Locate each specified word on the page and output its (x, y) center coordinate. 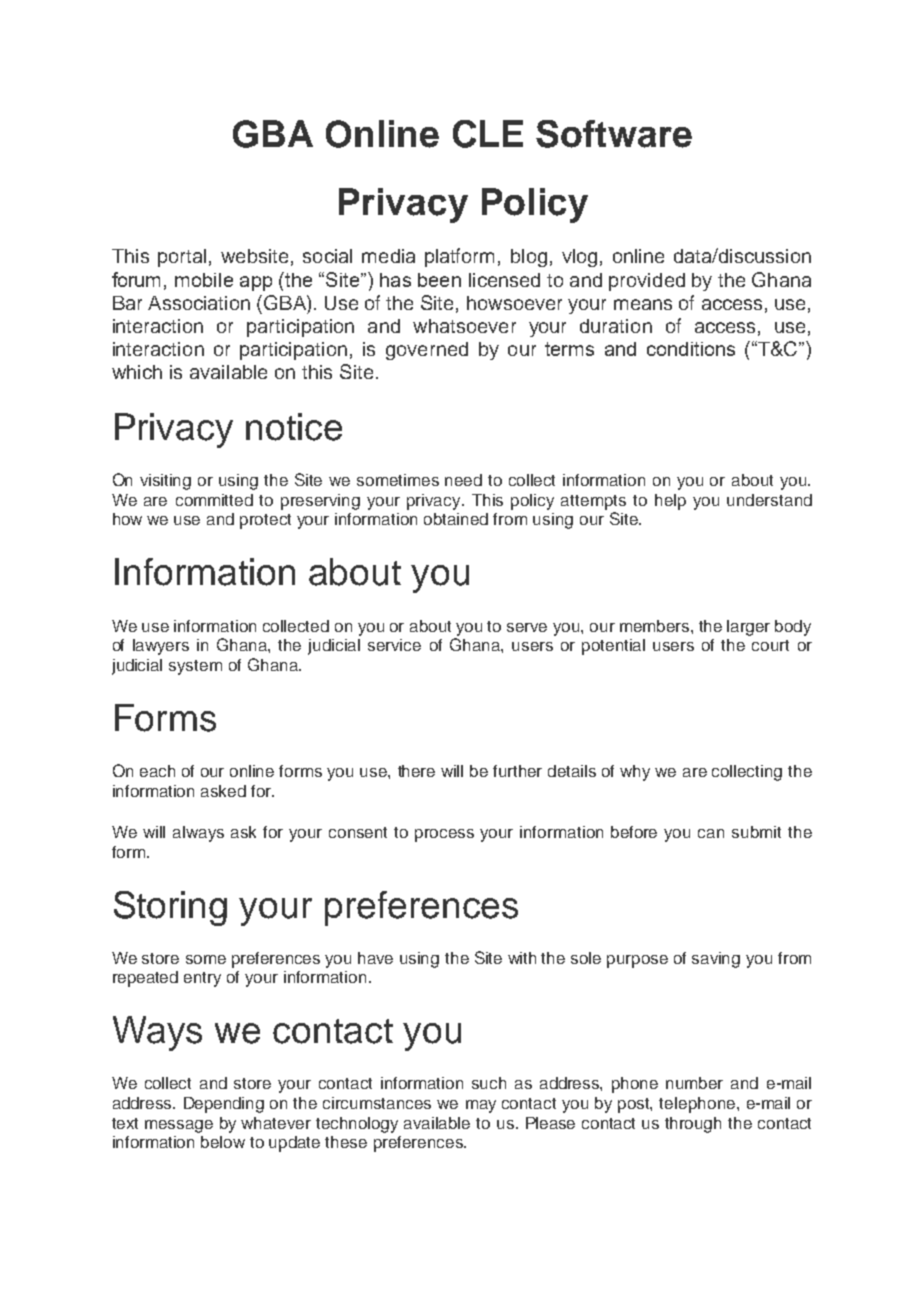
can (711, 833)
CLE (488, 134)
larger (748, 628)
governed (427, 351)
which (137, 372)
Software (614, 134)
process (444, 835)
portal (182, 258)
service (394, 645)
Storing (170, 908)
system (195, 667)
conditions (691, 349)
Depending (224, 1105)
